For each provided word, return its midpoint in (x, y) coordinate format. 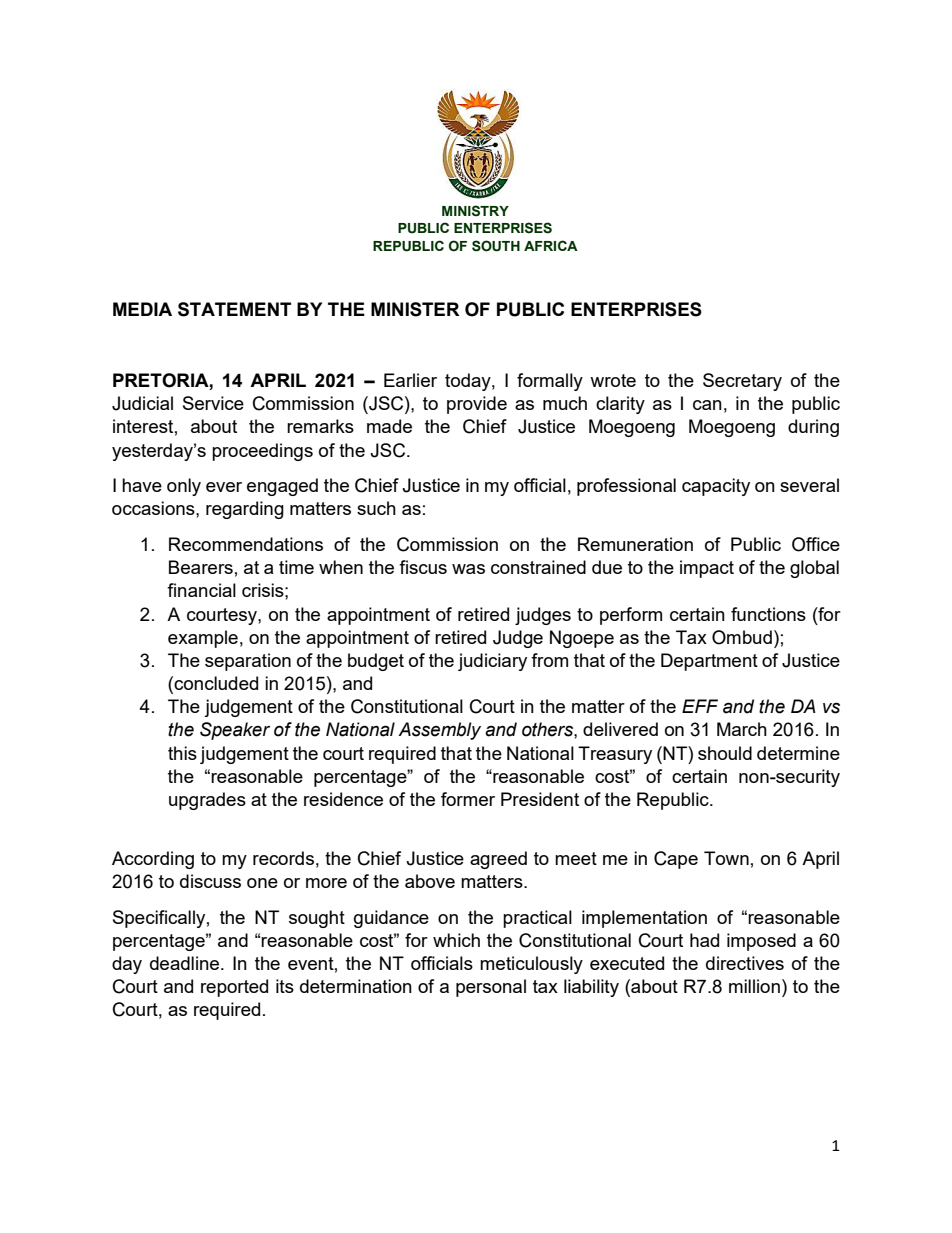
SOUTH (496, 246)
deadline (186, 963)
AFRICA (551, 245)
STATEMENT (234, 309)
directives (745, 963)
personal (491, 988)
